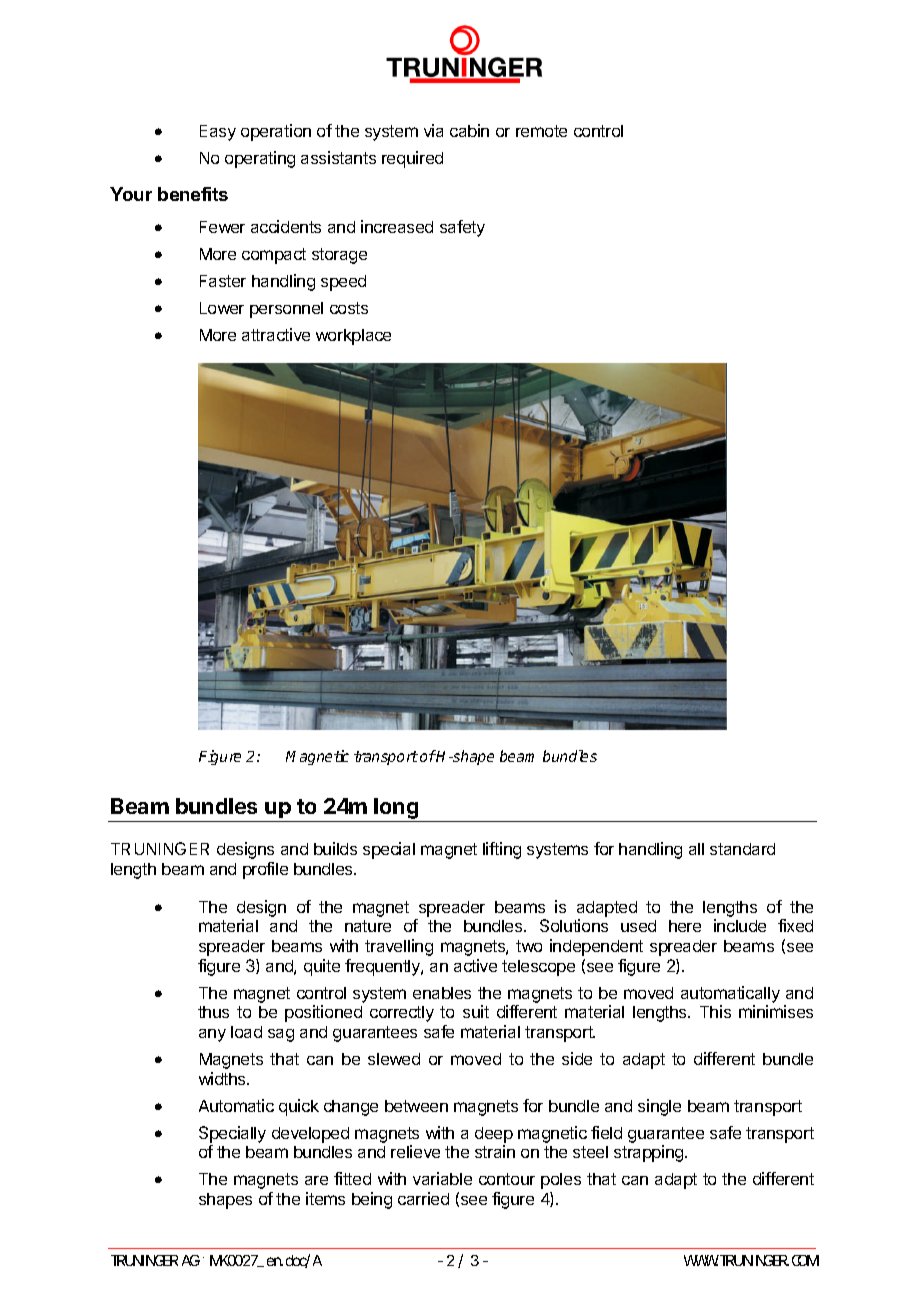 The image size is (924, 1308). I want to click on are, so click(316, 1180).
